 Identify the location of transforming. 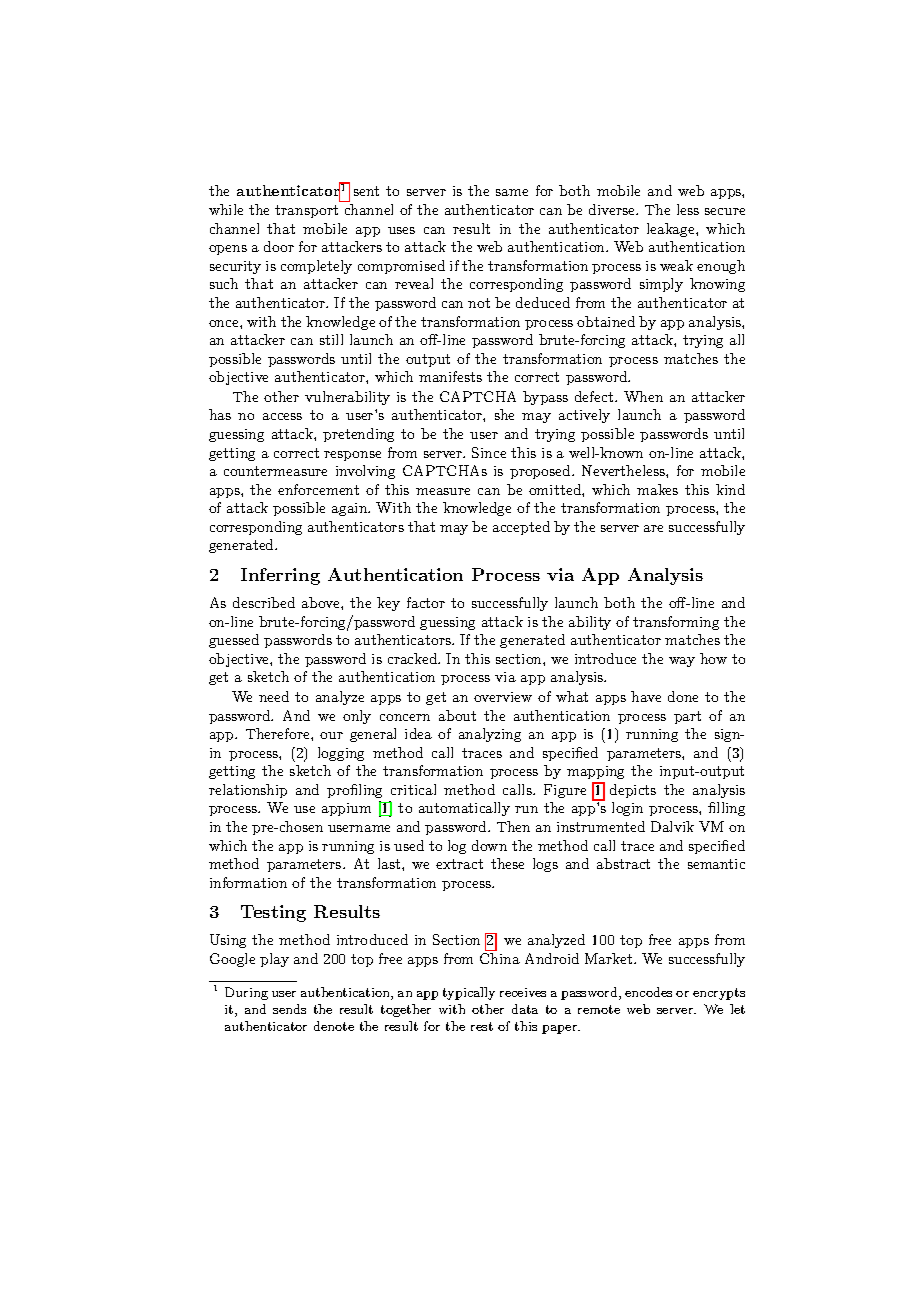
(676, 623).
